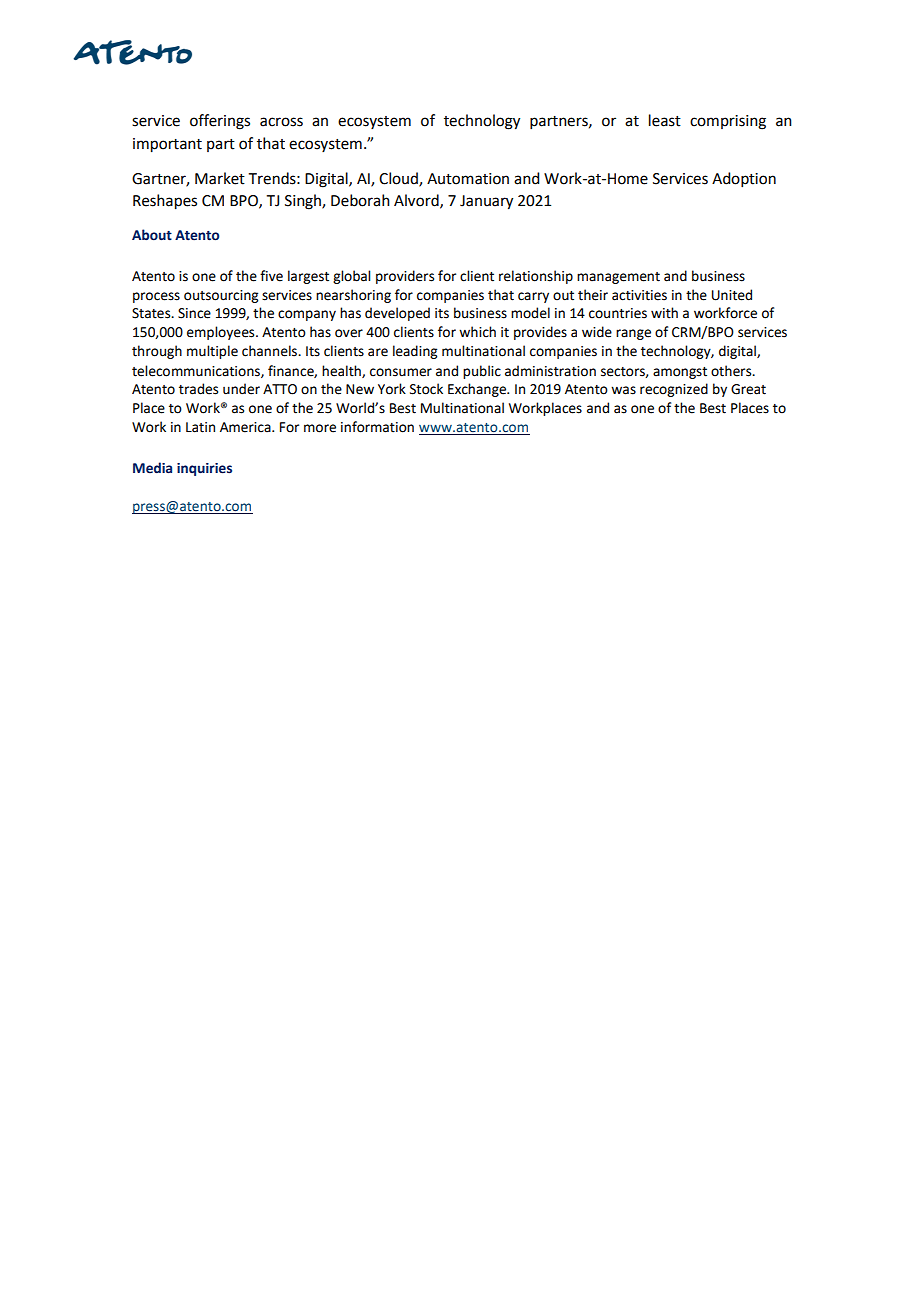  Describe the element at coordinates (220, 122) in the screenshot. I see `offerings` at that location.
